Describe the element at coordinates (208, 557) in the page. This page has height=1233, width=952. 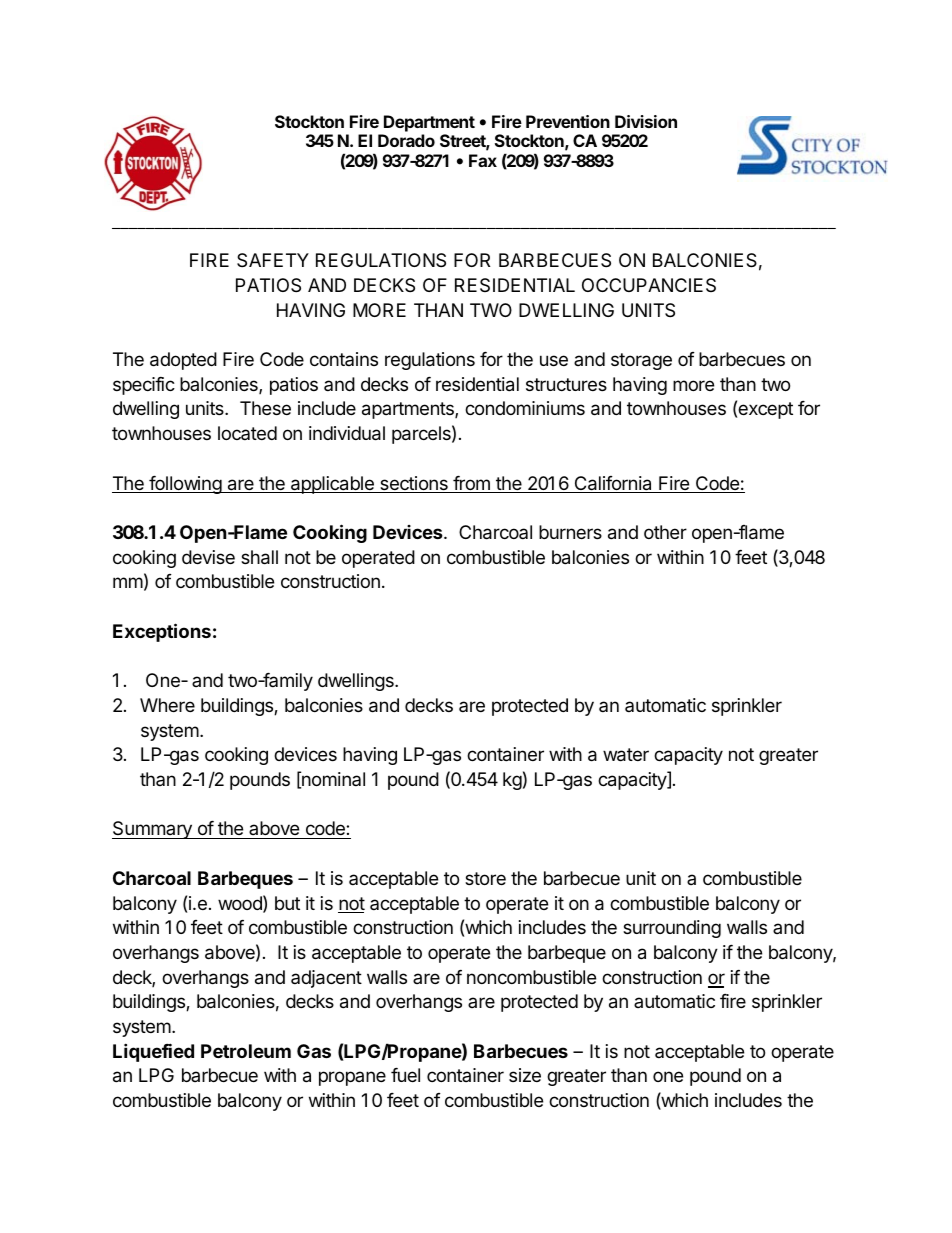
I see `devise` at that location.
